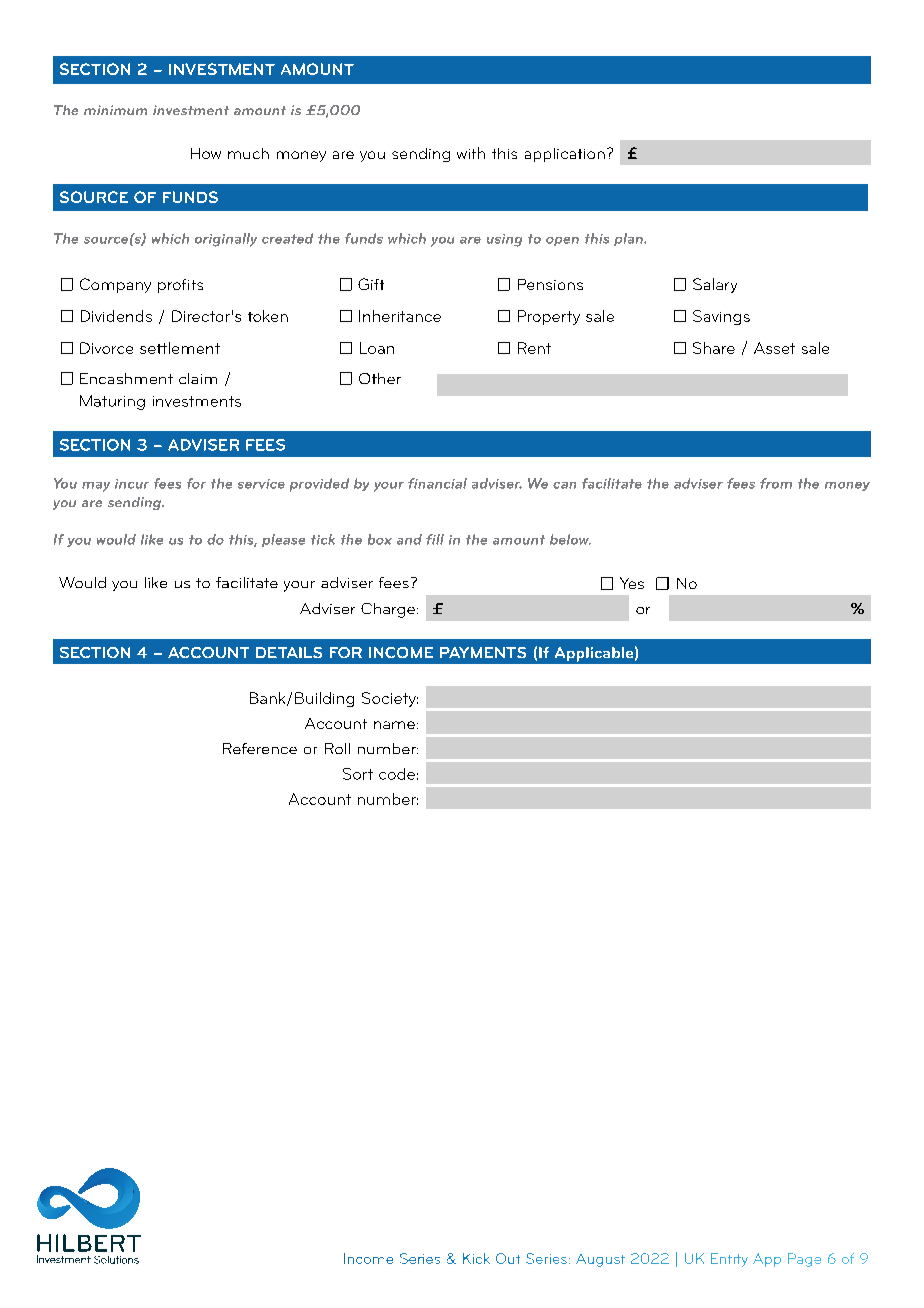  What do you see at coordinates (260, 748) in the screenshot?
I see `Reference` at bounding box center [260, 748].
